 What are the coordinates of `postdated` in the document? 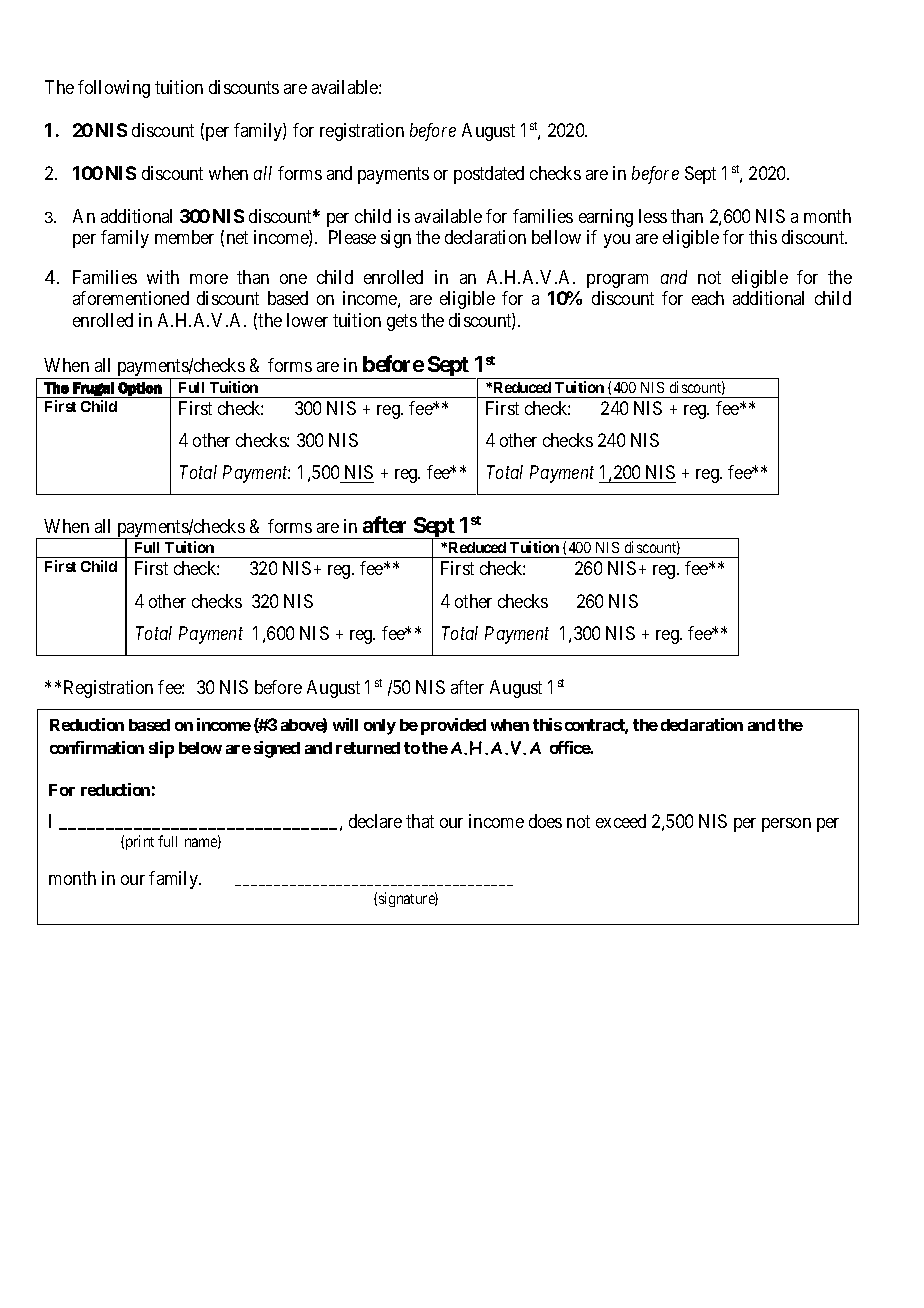 It's located at (489, 175).
